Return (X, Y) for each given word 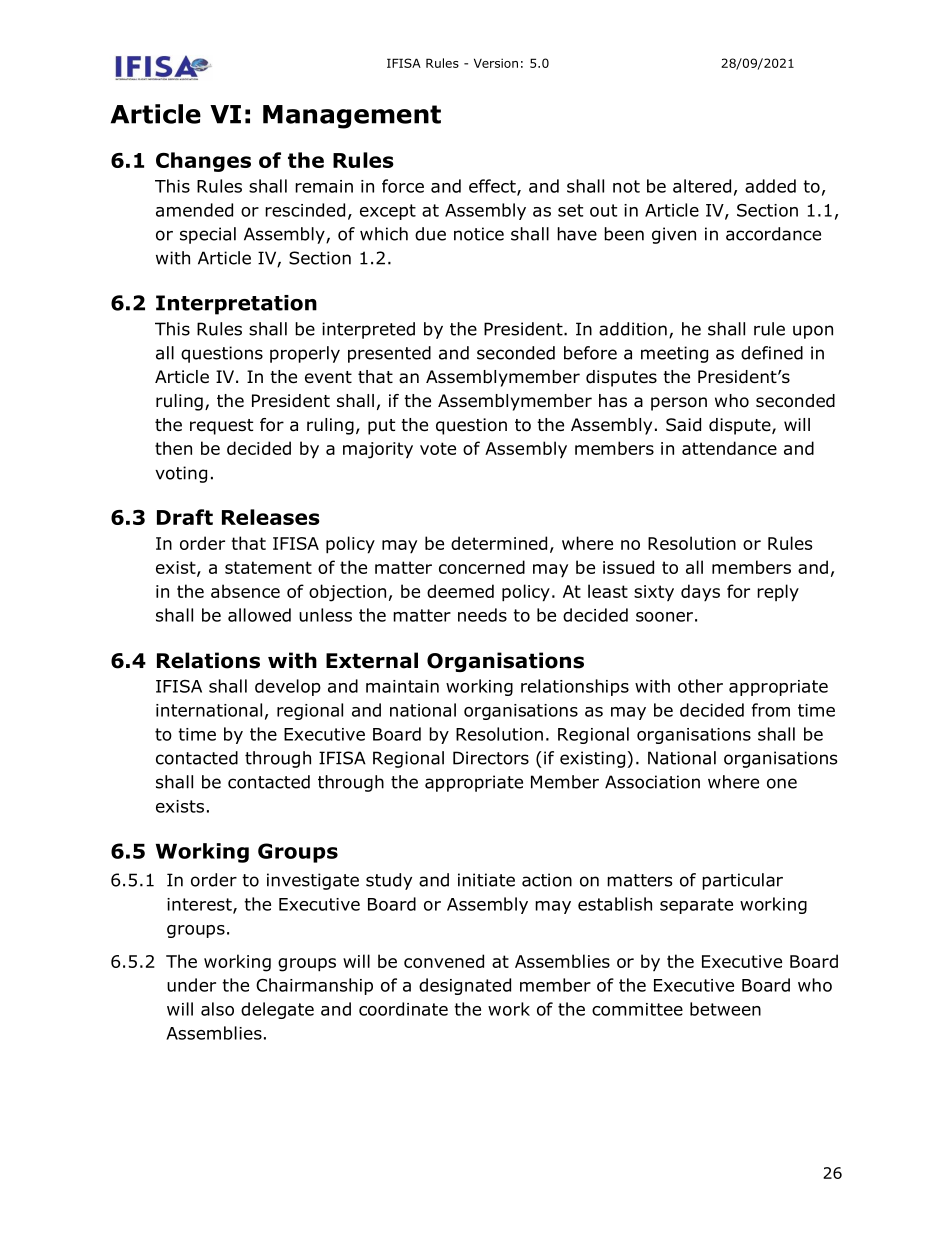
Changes (203, 162)
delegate (277, 1010)
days (700, 593)
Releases (271, 517)
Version (496, 63)
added (770, 186)
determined (499, 543)
